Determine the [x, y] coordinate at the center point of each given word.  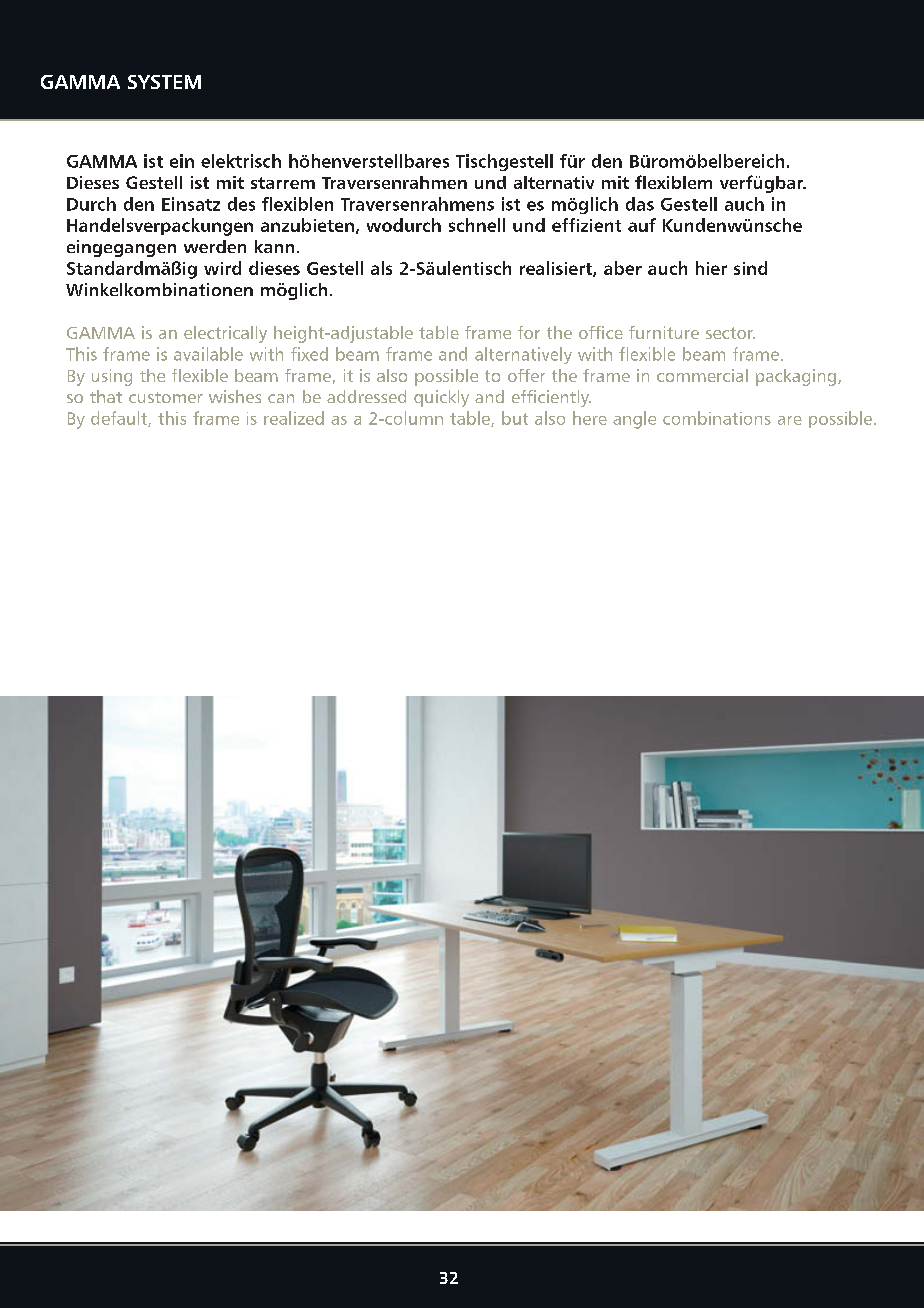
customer [166, 397]
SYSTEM [164, 82]
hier [711, 268]
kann [274, 246]
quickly [441, 398]
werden [215, 246]
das [640, 204]
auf [642, 225]
